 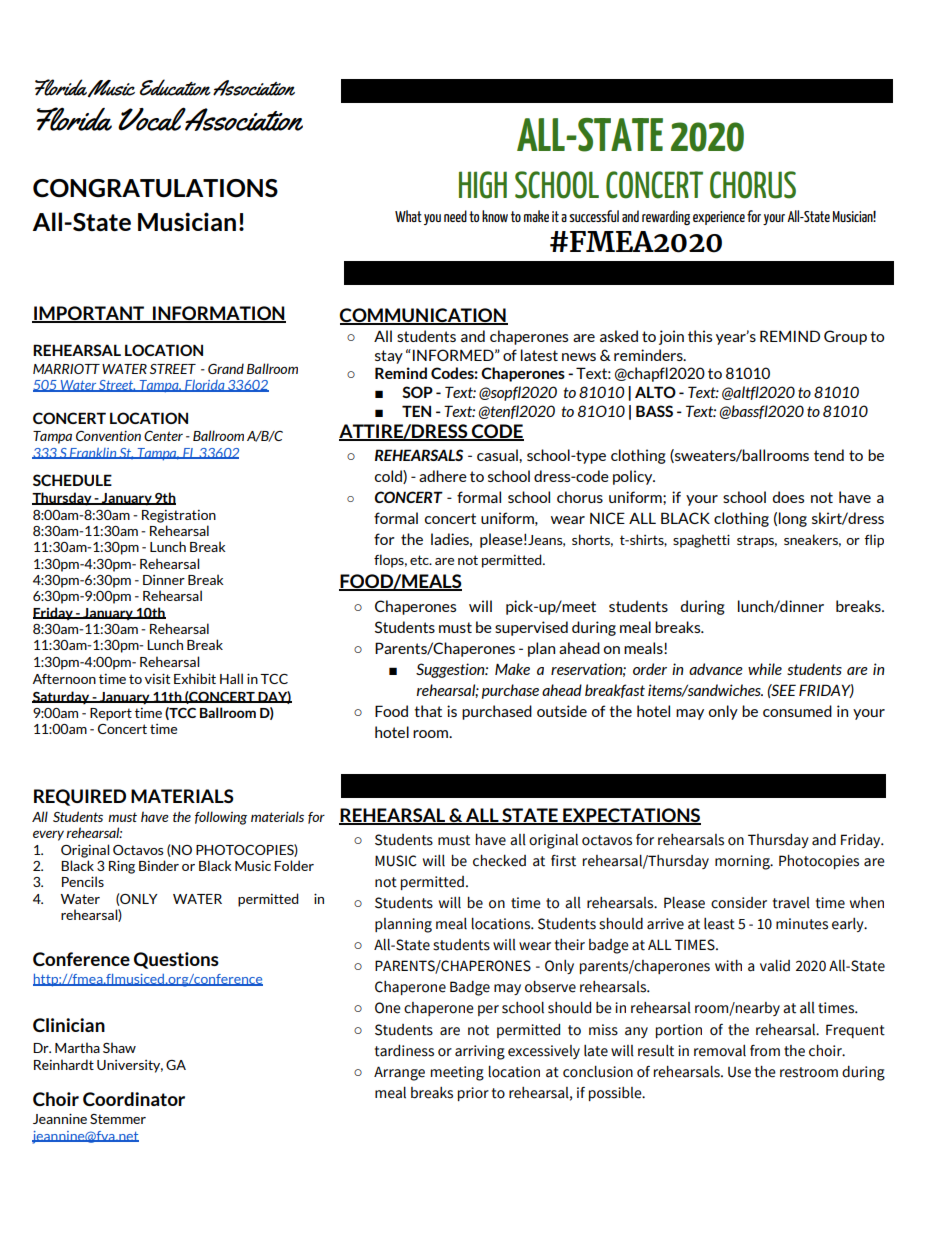 I want to click on Group, so click(x=845, y=337).
